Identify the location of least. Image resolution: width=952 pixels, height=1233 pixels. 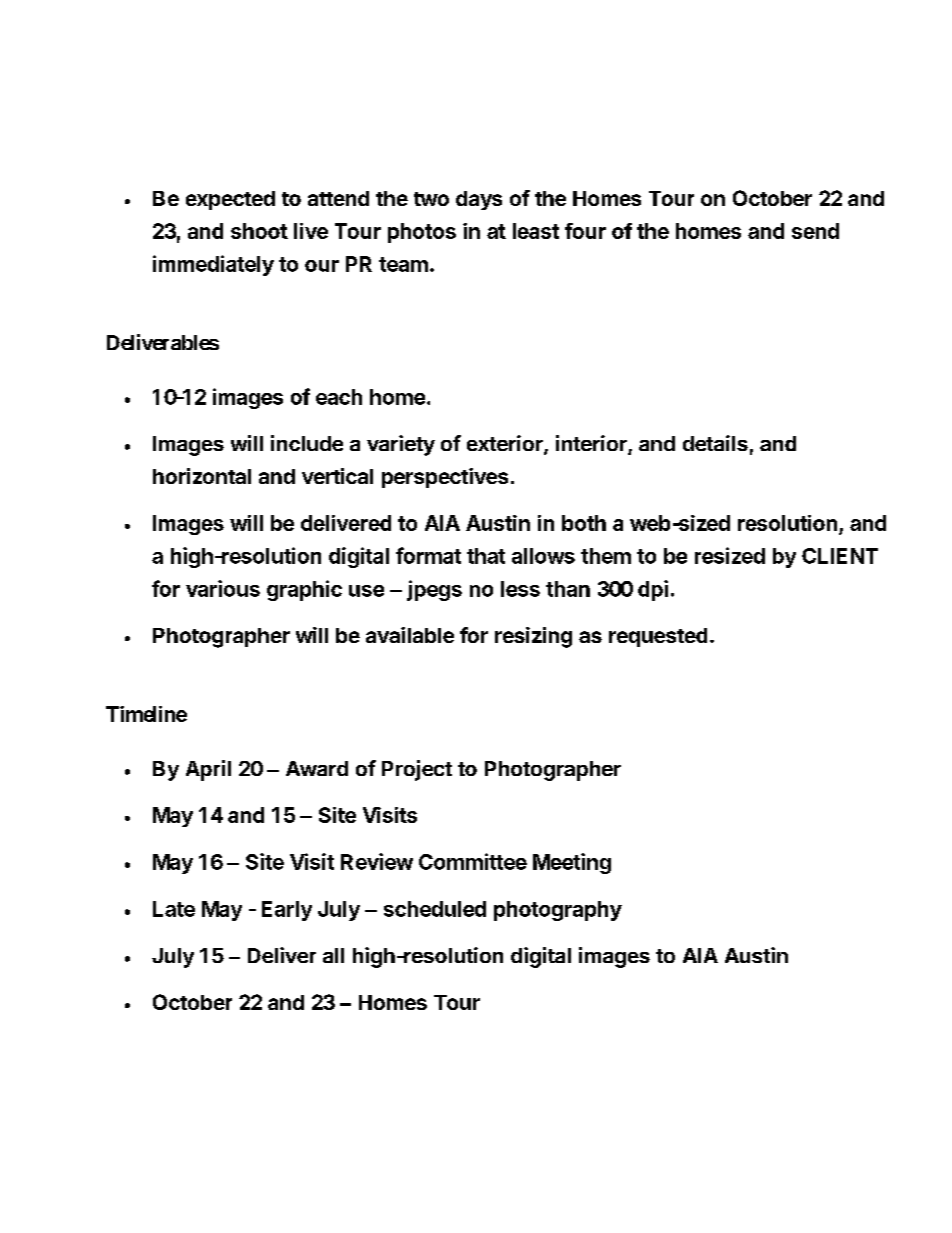
(536, 231).
